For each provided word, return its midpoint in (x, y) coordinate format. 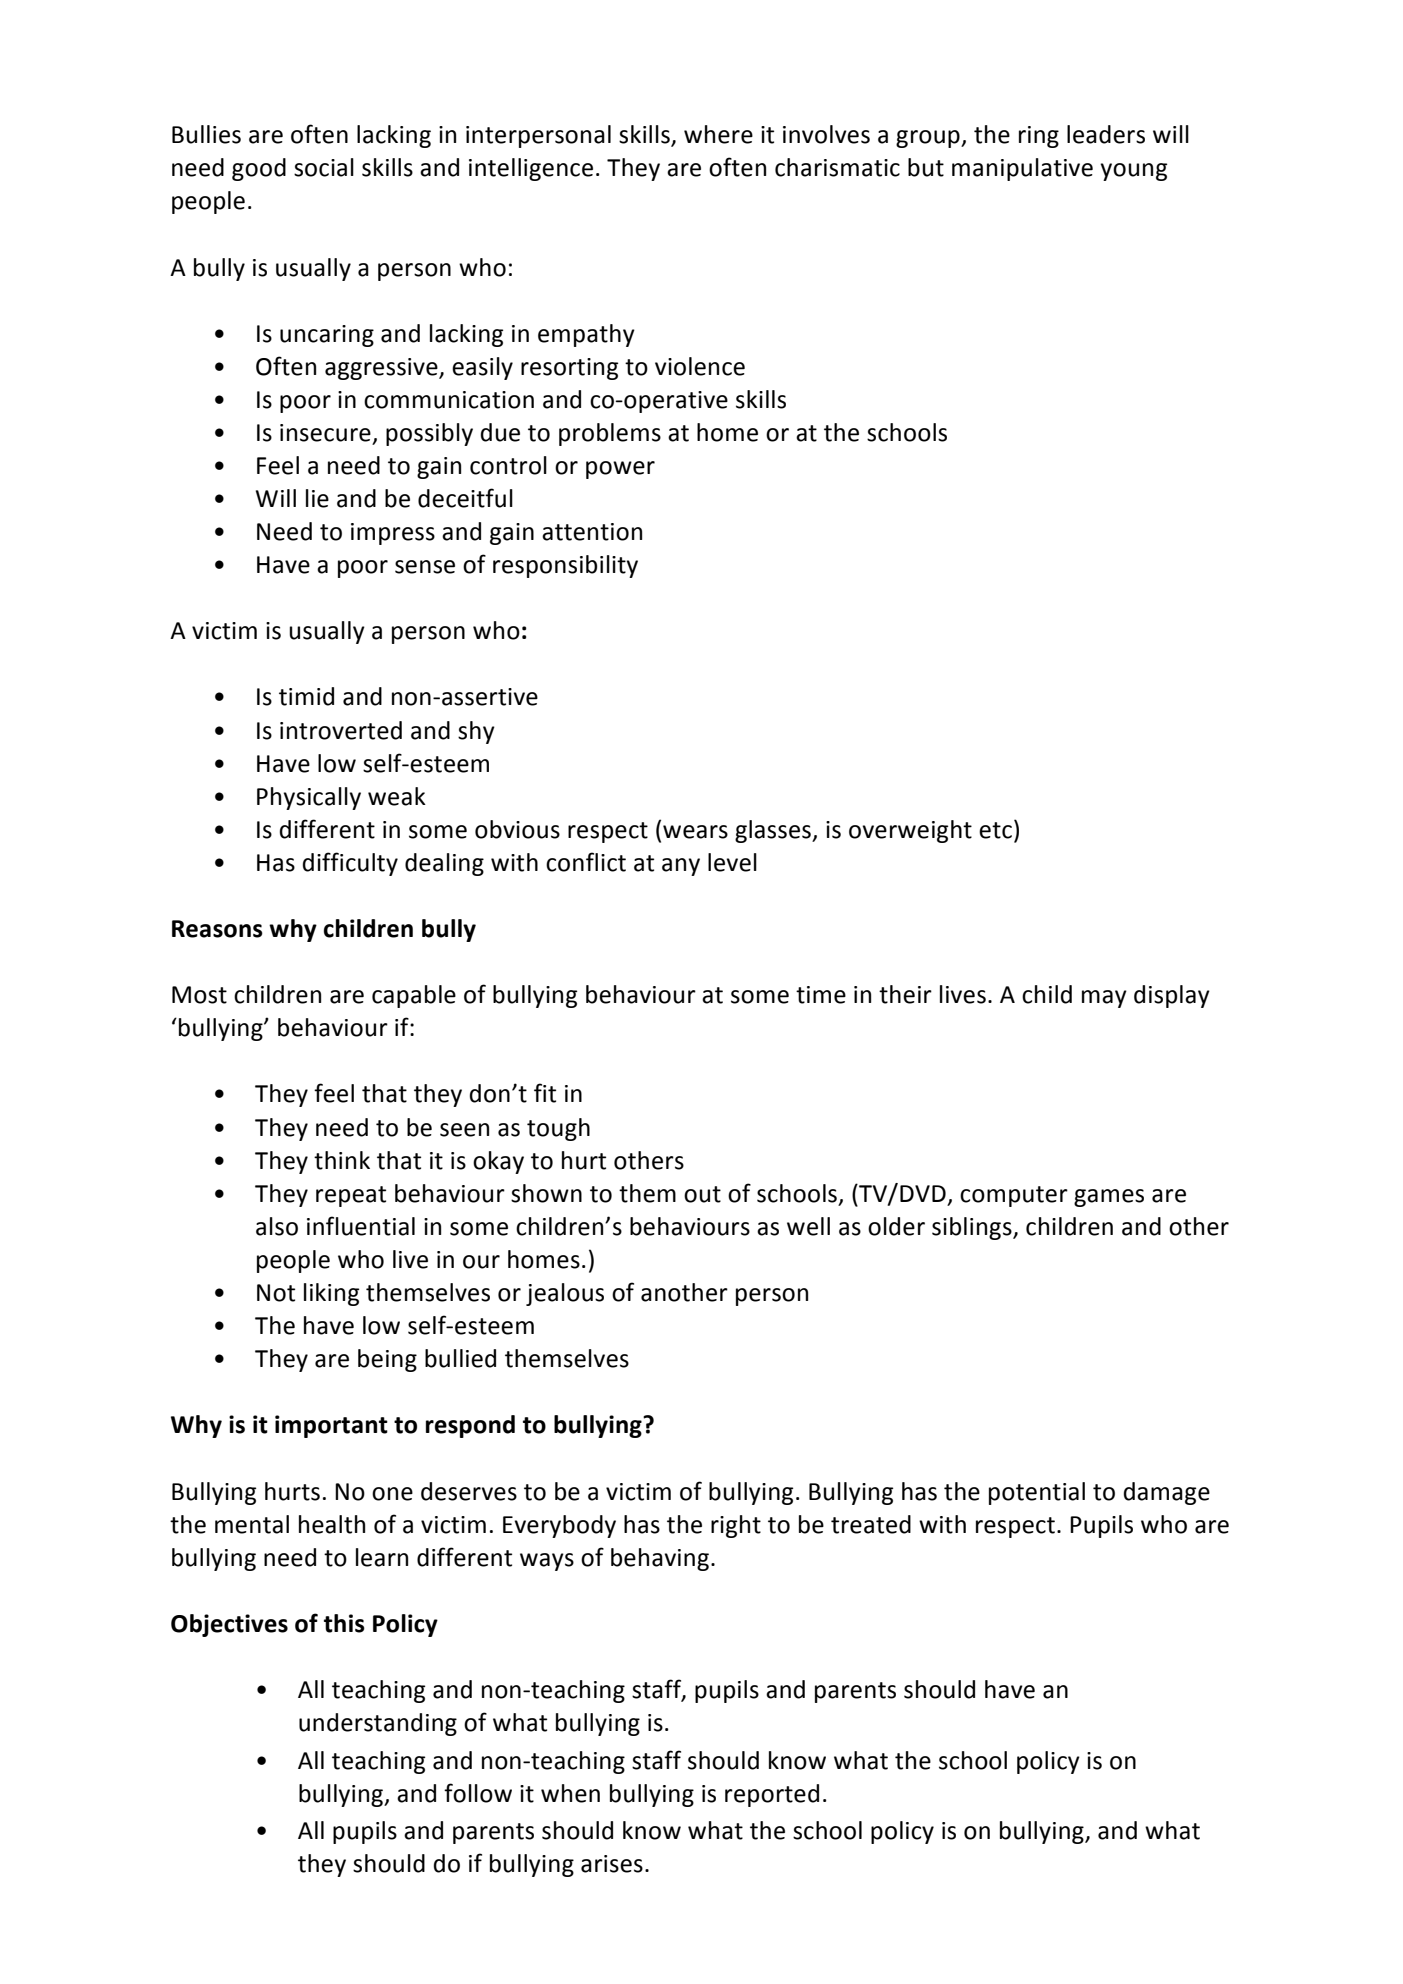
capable (414, 996)
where (718, 134)
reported (772, 1795)
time (821, 995)
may (1104, 999)
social (324, 167)
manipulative (1022, 169)
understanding (378, 1724)
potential (1037, 1493)
